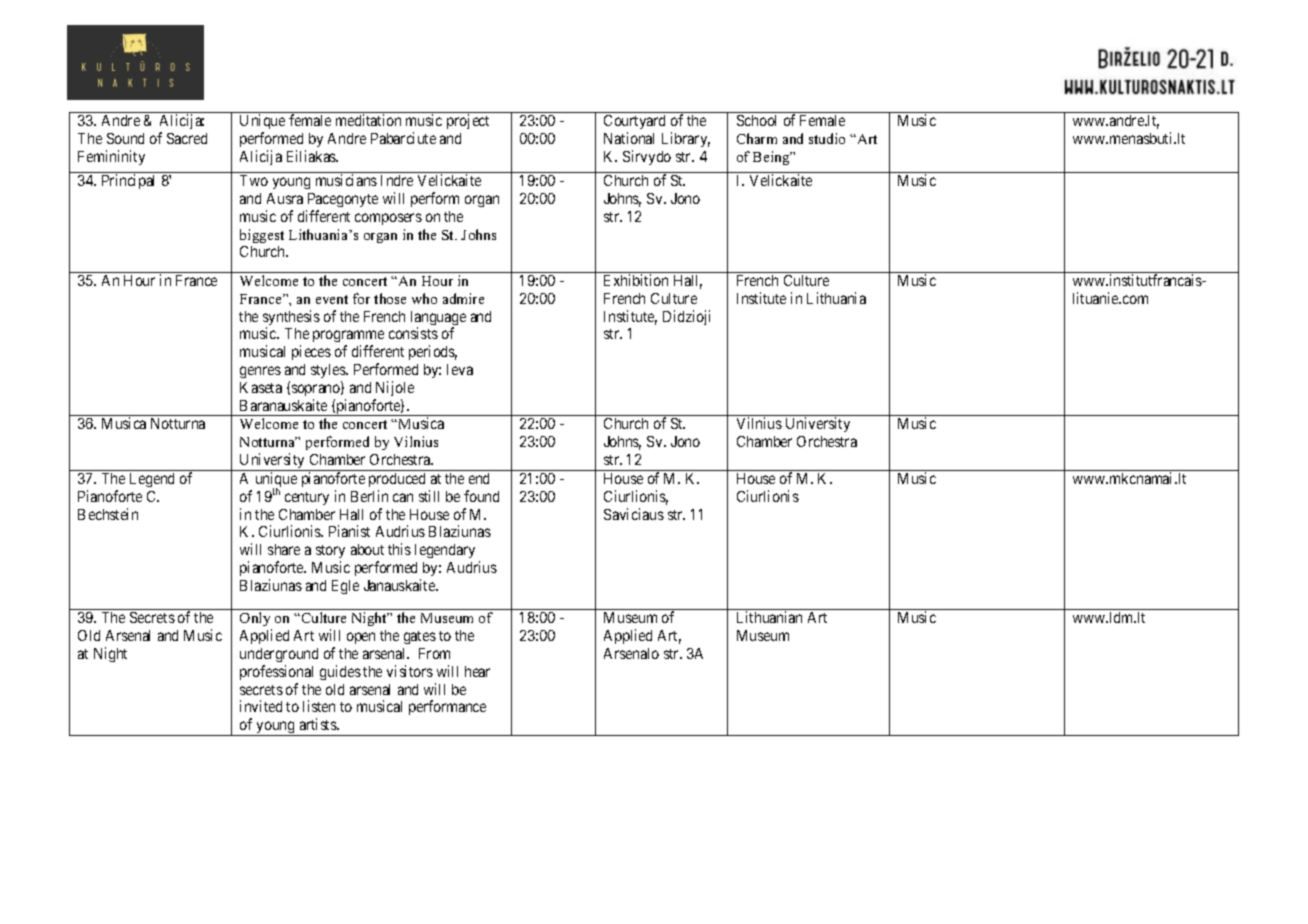  Describe the element at coordinates (368, 120) in the document. I see `meditation` at that location.
